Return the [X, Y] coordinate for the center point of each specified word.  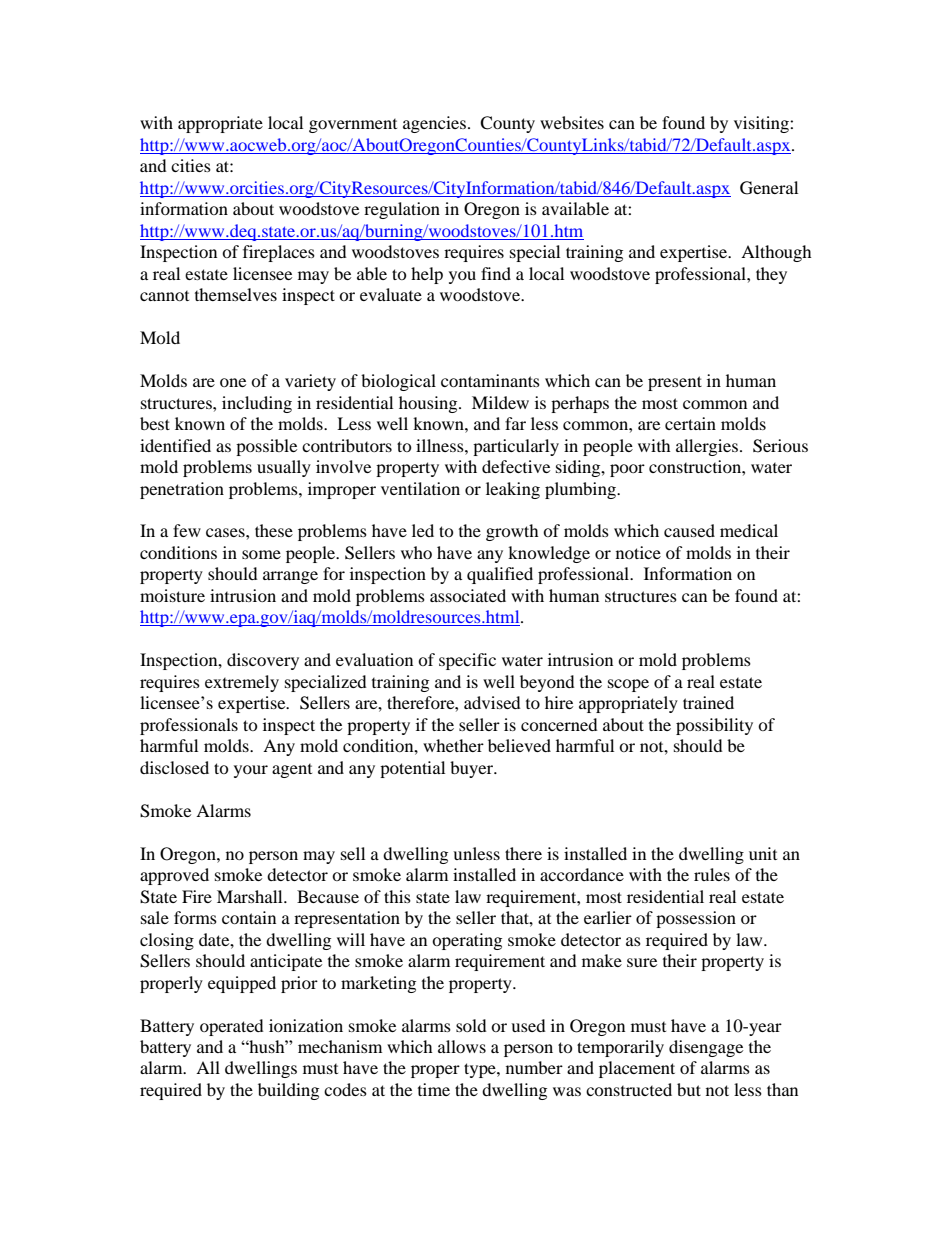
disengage [706, 1048]
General [769, 188]
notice [638, 552]
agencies [434, 124]
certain [690, 423]
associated [468, 595]
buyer [473, 769]
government [353, 126]
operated [232, 1027]
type [481, 1070]
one [233, 382]
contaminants [490, 380]
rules [712, 874]
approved [174, 876]
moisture [172, 595]
